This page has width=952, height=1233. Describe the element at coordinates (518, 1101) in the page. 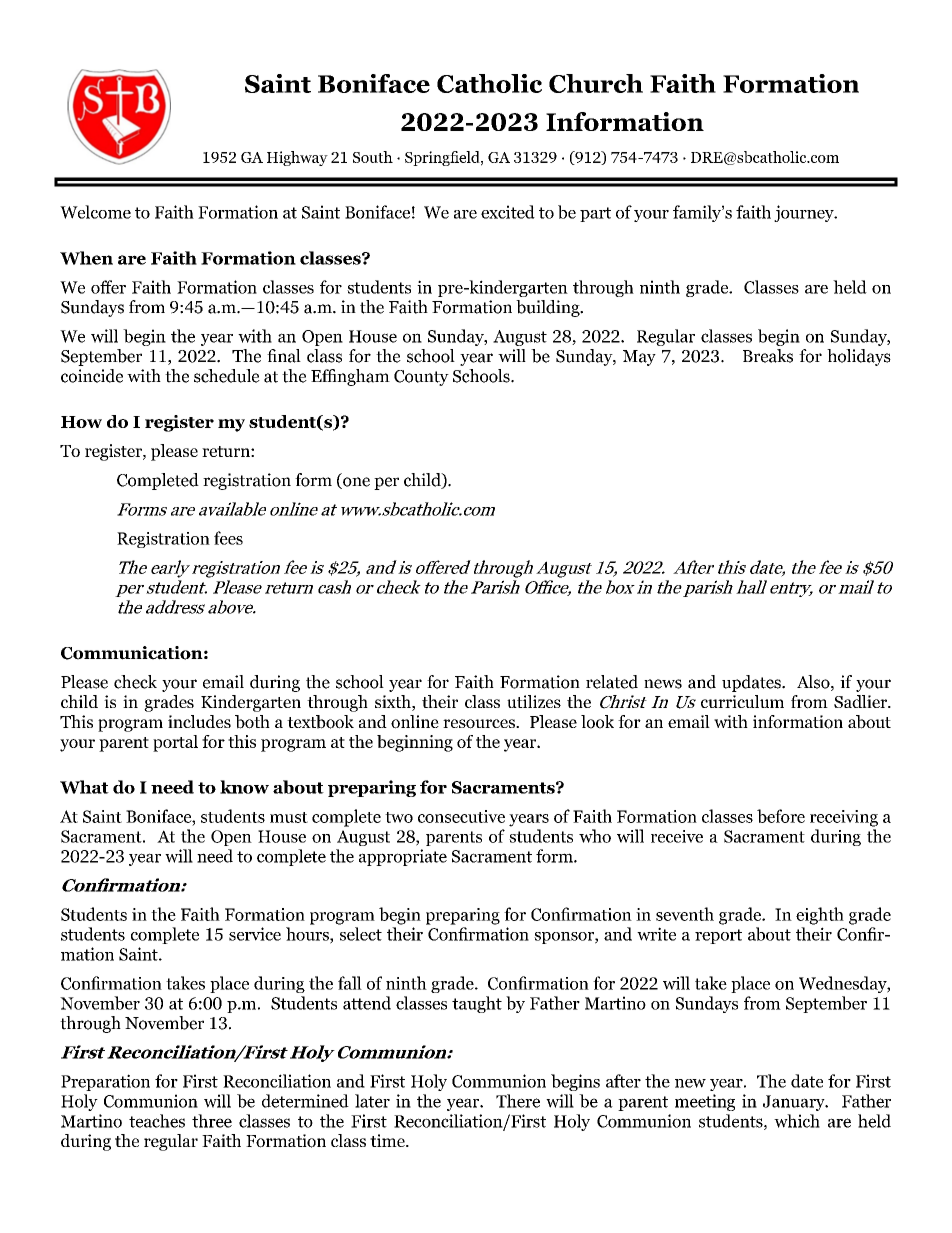

I see `There` at that location.
